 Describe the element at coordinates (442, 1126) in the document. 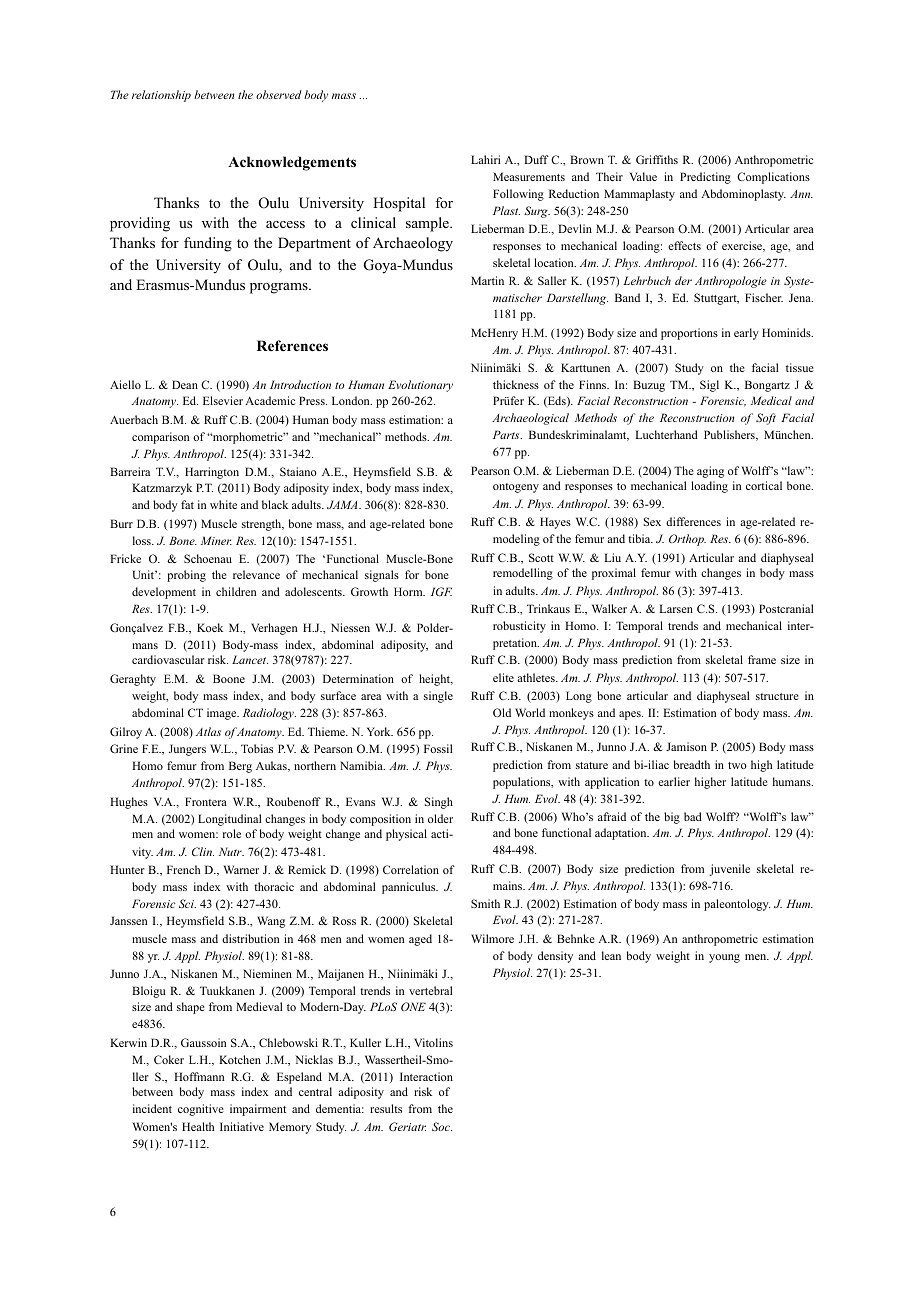

I see `Soc` at that location.
